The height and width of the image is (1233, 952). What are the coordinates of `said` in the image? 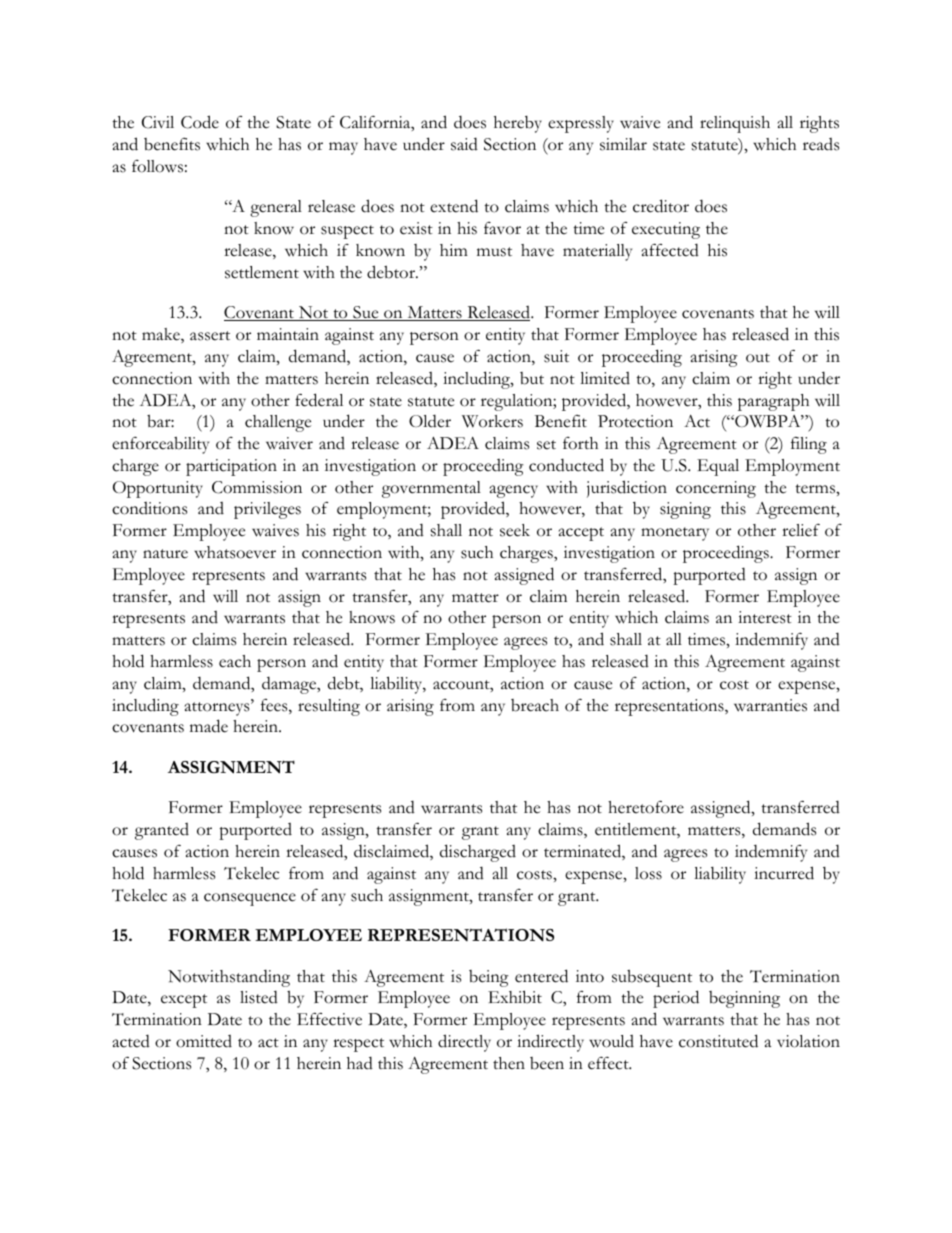 It's located at (464, 144).
